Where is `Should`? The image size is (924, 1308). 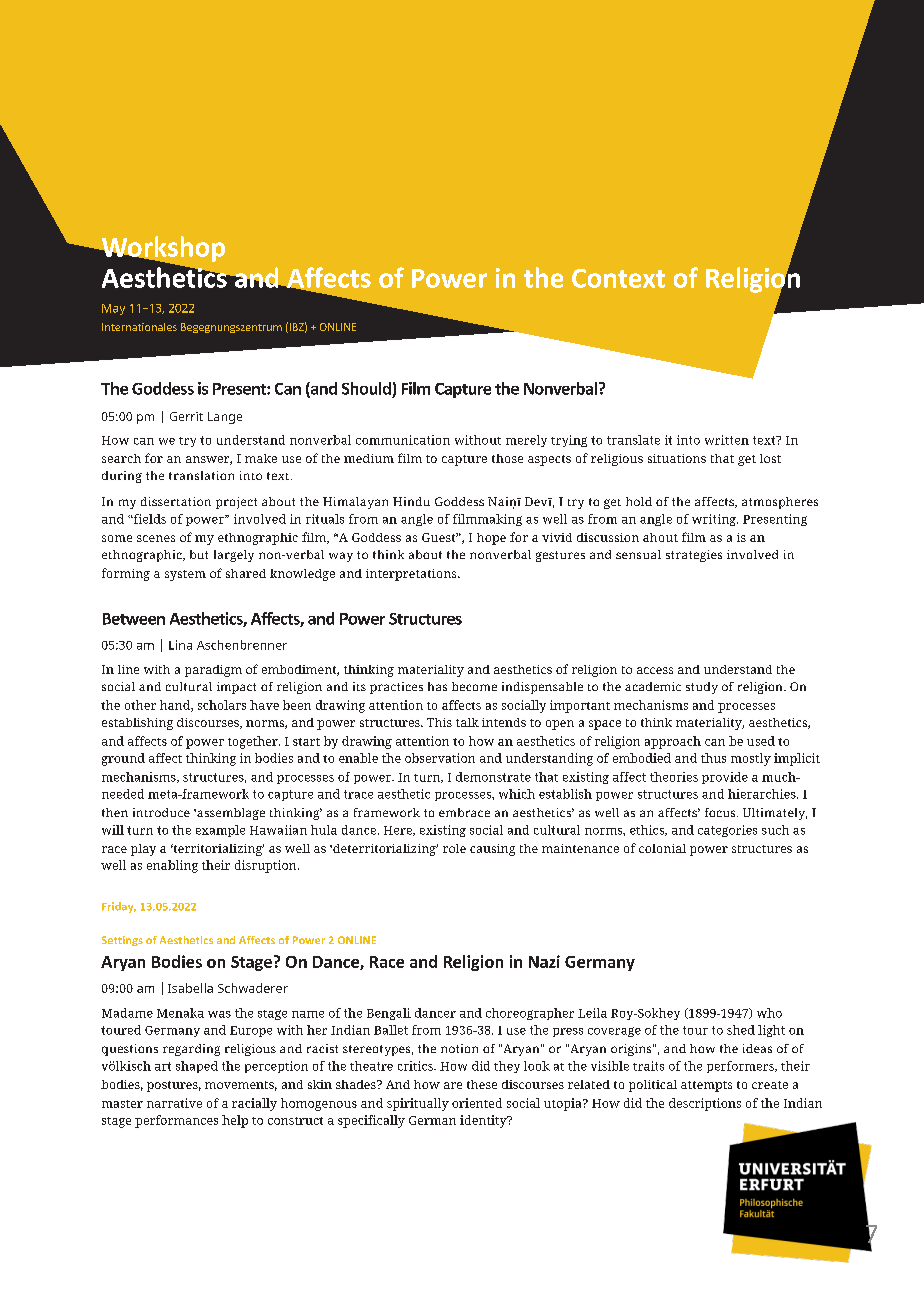 Should is located at coordinates (366, 388).
